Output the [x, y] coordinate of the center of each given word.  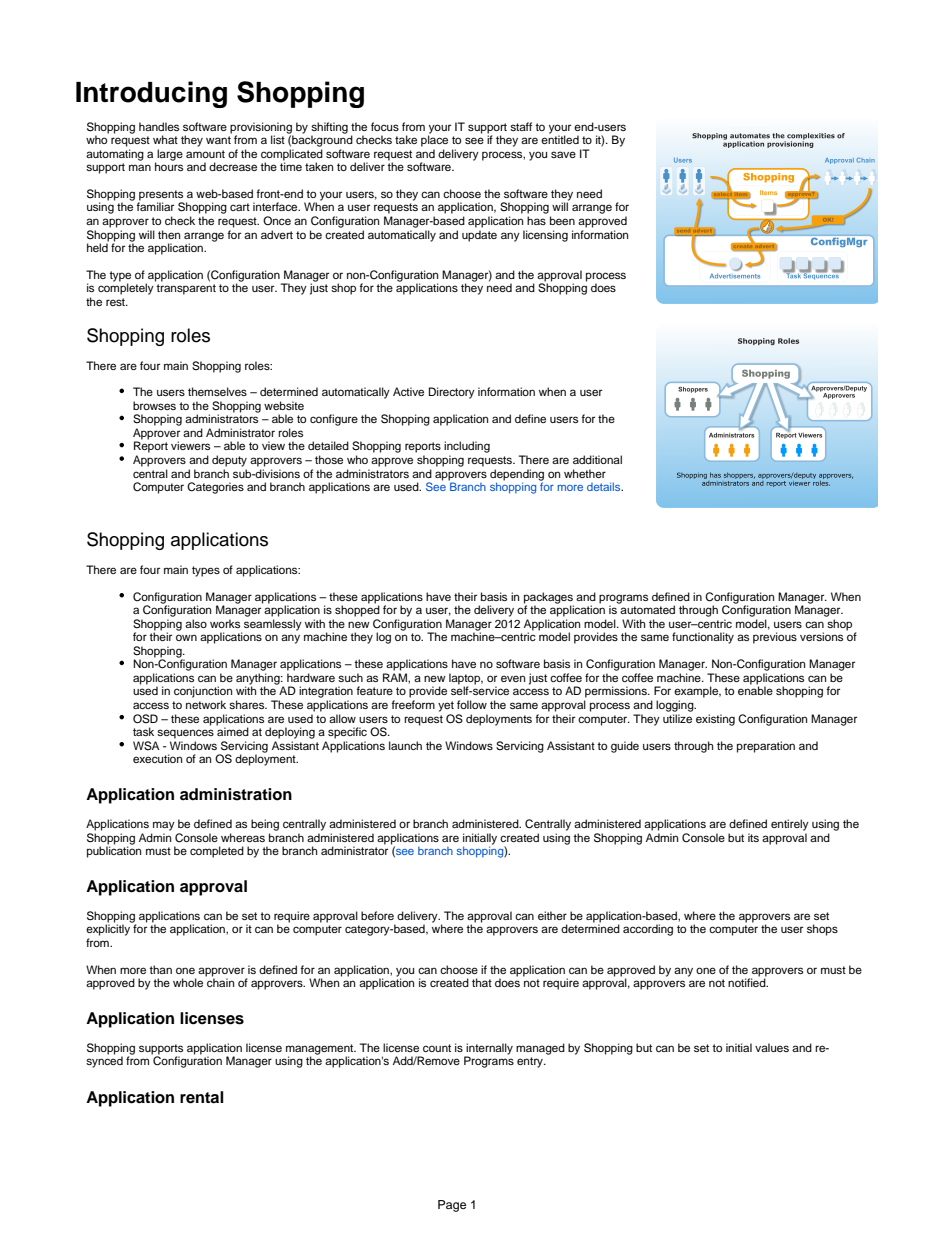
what [165, 139]
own [186, 637]
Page [452, 1206]
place [434, 140]
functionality [703, 638]
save [563, 154]
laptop [466, 680]
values [772, 1047]
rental [202, 1097]
